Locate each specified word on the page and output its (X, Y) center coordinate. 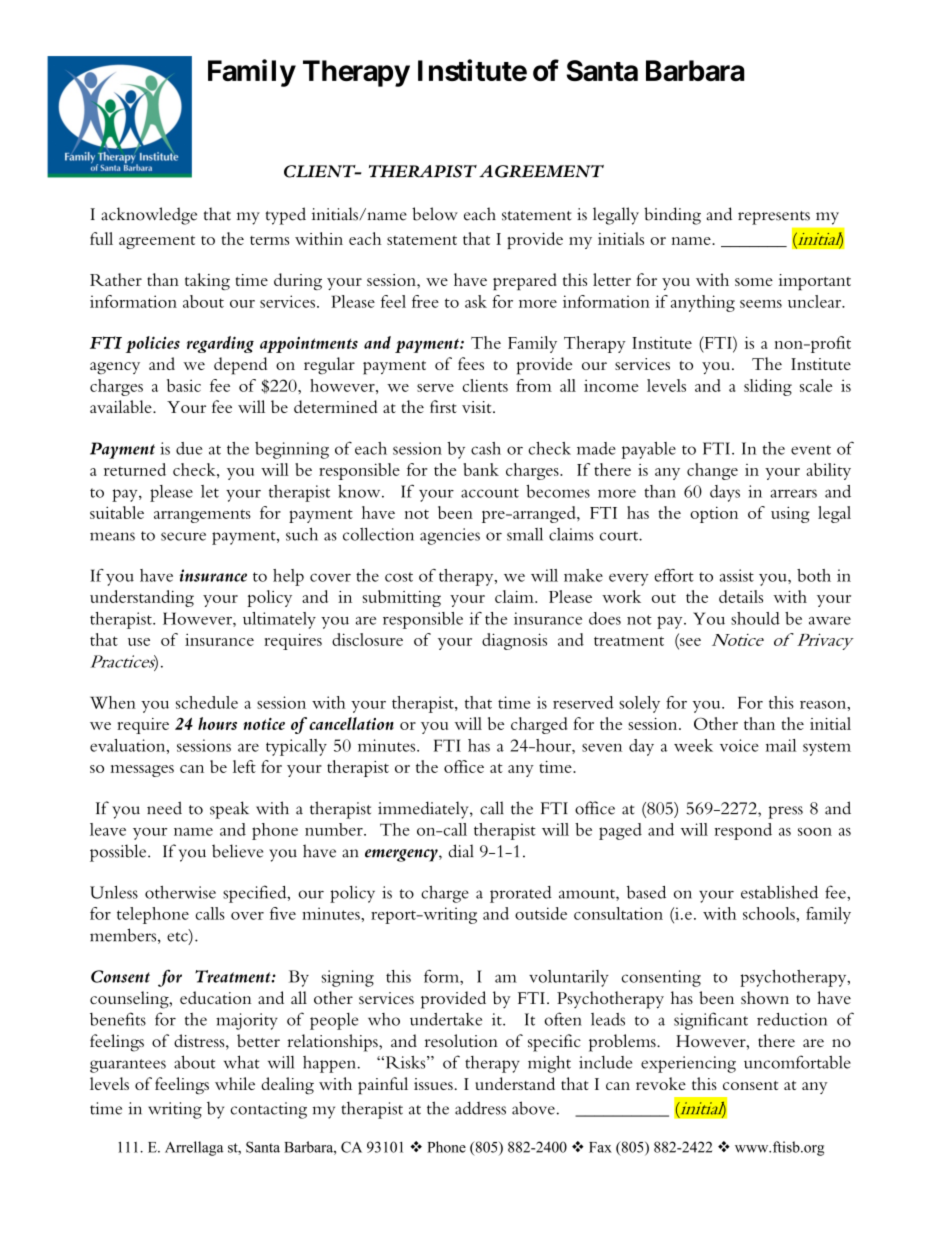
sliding (768, 387)
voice (739, 745)
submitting (402, 598)
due (189, 448)
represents (774, 218)
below (435, 214)
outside (541, 913)
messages (142, 771)
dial (461, 851)
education (216, 997)
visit (478, 407)
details (741, 596)
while (235, 1083)
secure (183, 536)
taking (207, 281)
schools (770, 913)
